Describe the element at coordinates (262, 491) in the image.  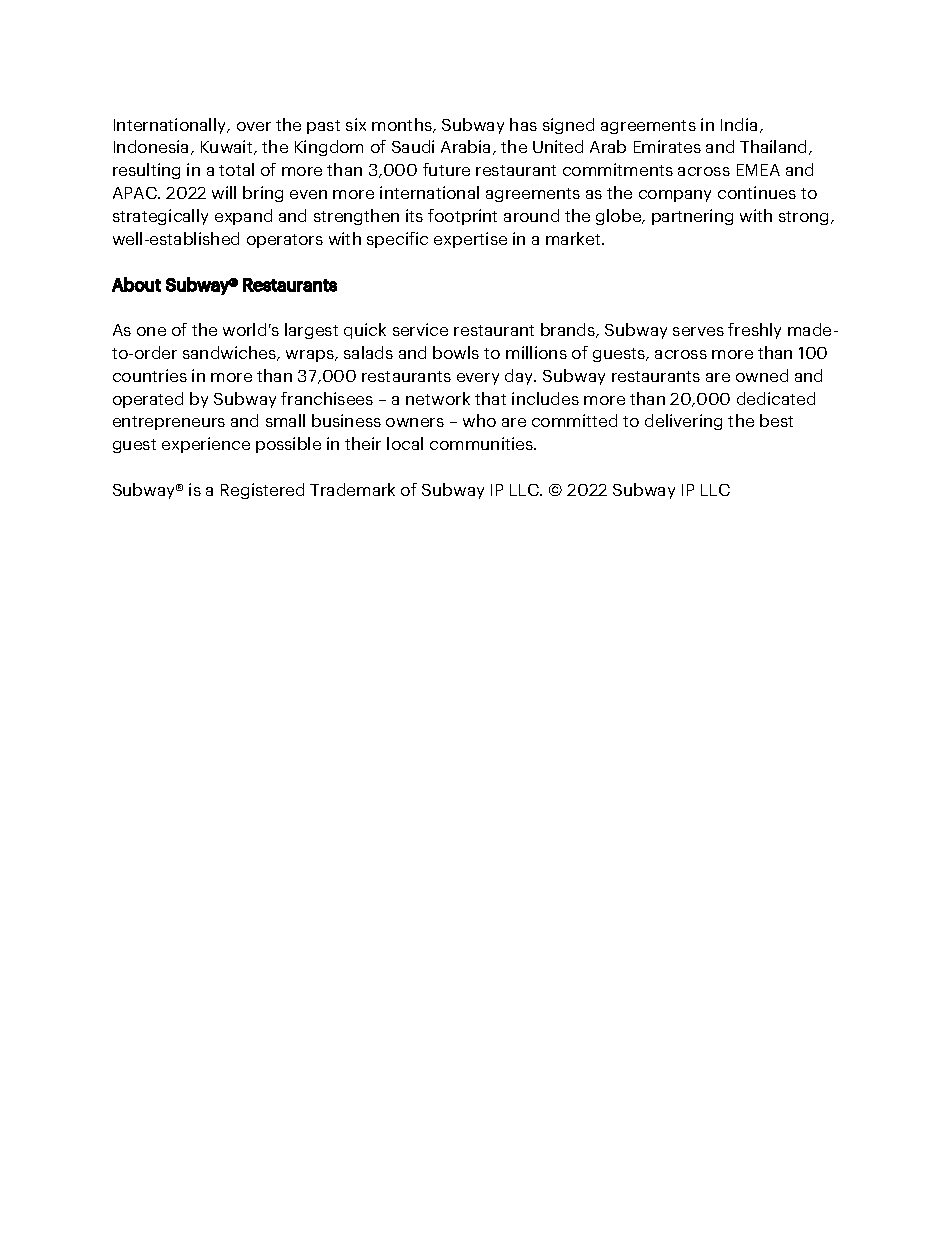
I see `Registered` at that location.
